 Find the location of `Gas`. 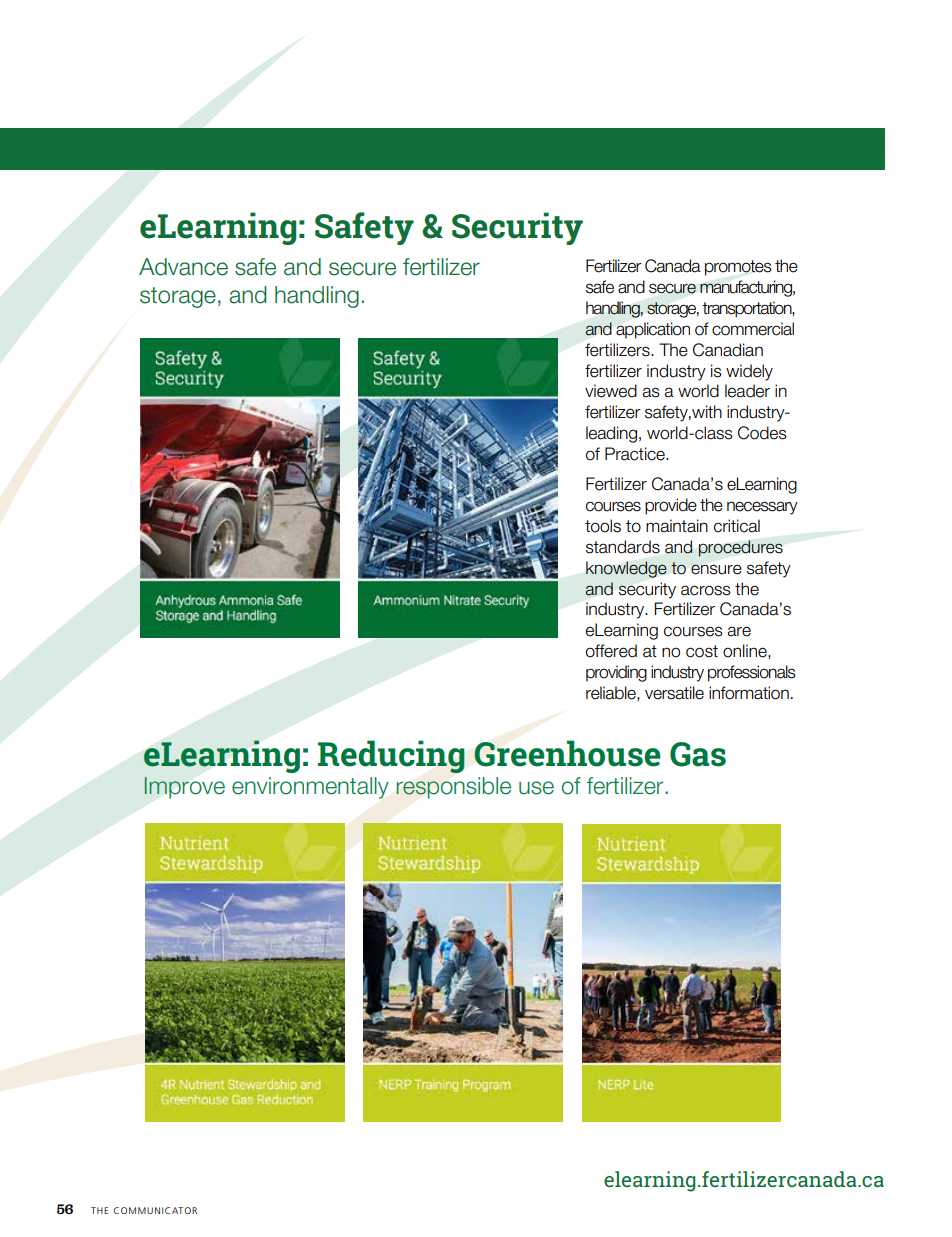

Gas is located at coordinates (698, 754).
